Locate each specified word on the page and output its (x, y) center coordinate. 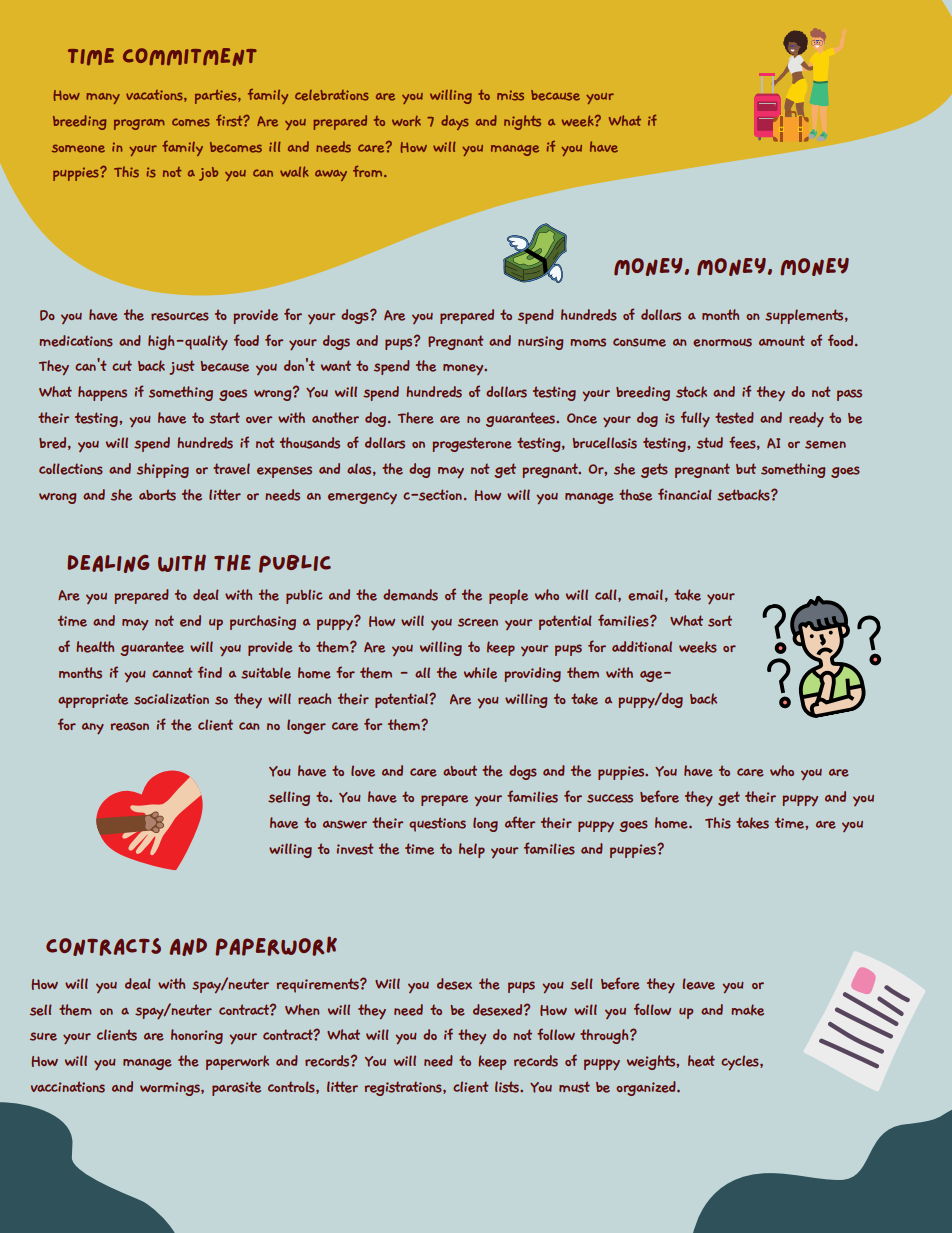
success (610, 798)
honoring (197, 1036)
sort (720, 621)
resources (180, 316)
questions (437, 824)
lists (508, 1087)
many (103, 98)
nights (522, 122)
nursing (540, 343)
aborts (157, 495)
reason (130, 726)
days (455, 122)
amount (782, 340)
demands (410, 595)
